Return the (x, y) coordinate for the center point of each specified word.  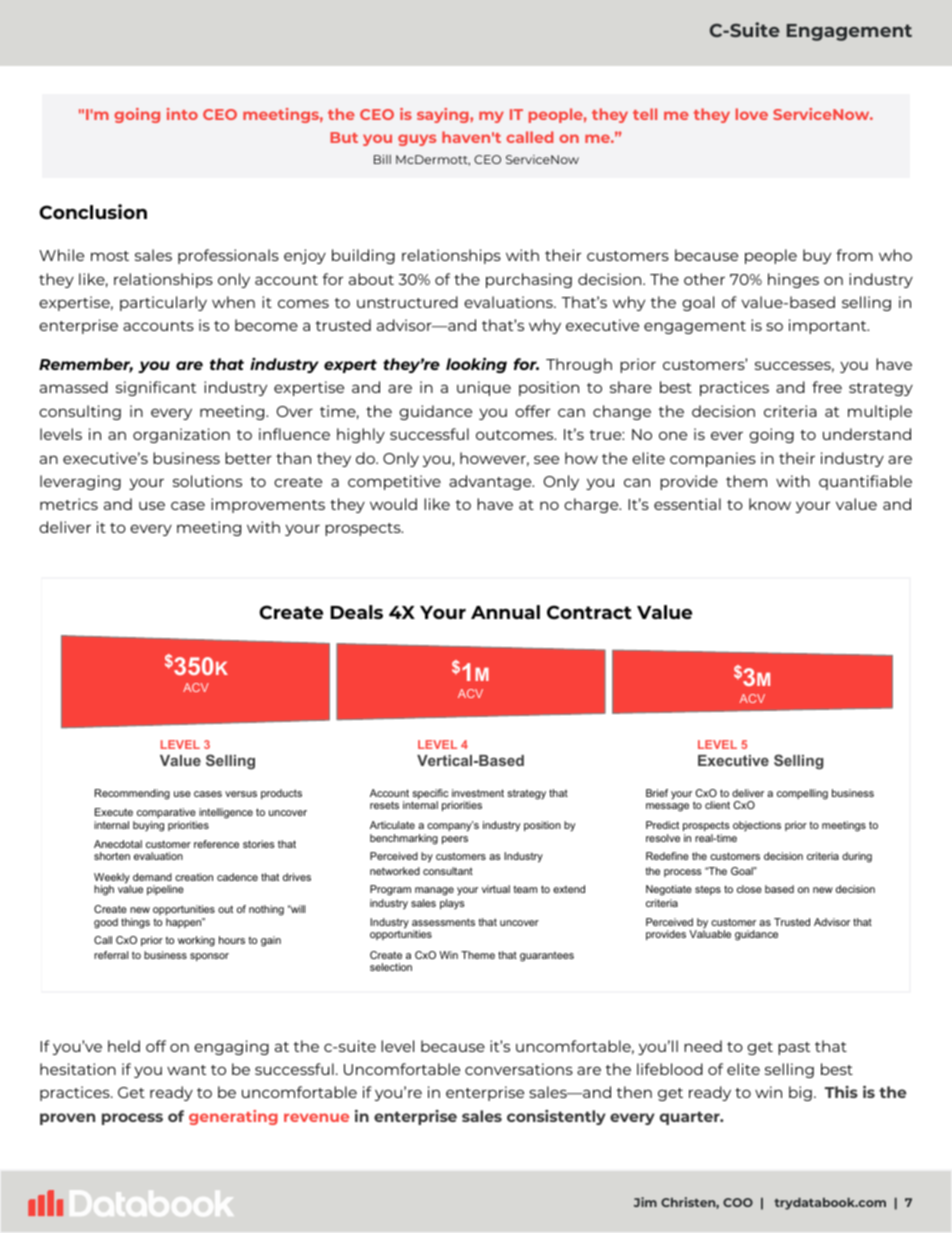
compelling (802, 794)
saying (444, 115)
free (827, 387)
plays (452, 904)
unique (484, 388)
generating (233, 1117)
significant (156, 388)
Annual (505, 612)
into (182, 114)
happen (185, 923)
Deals (356, 612)
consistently (556, 1117)
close (749, 889)
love (752, 114)
